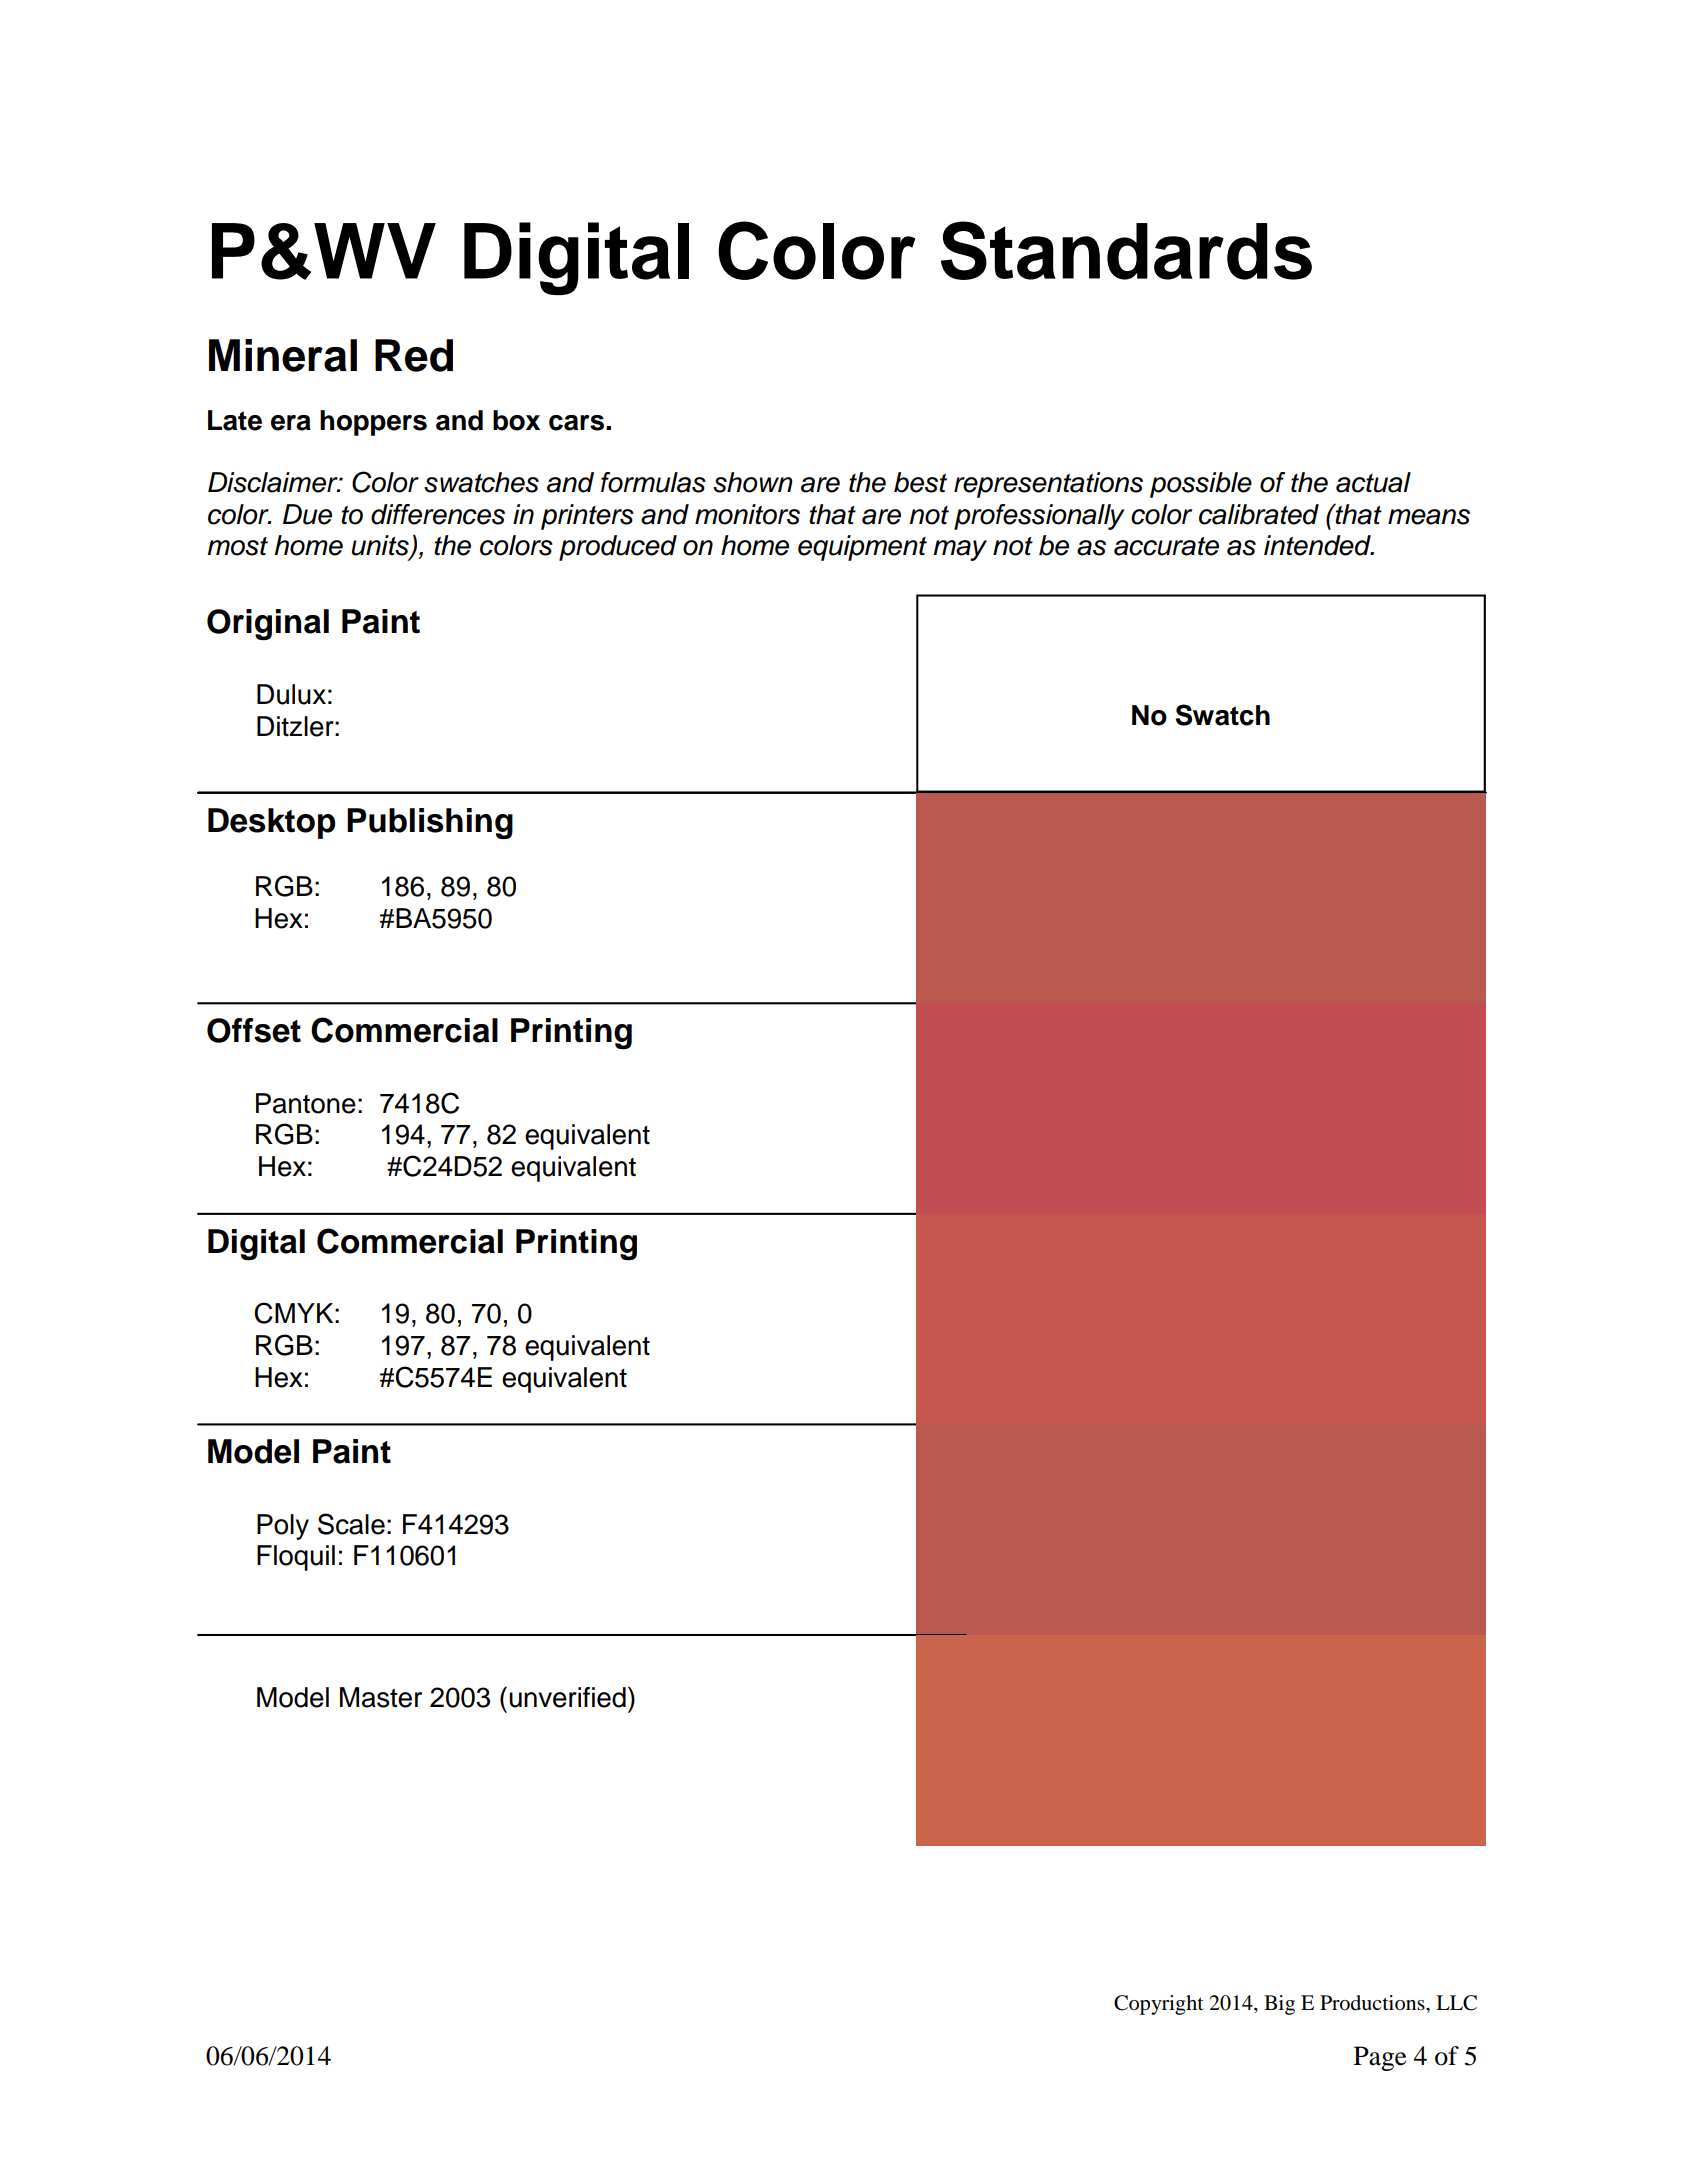  Describe the element at coordinates (254, 1030) in the screenshot. I see `Offset` at that location.
